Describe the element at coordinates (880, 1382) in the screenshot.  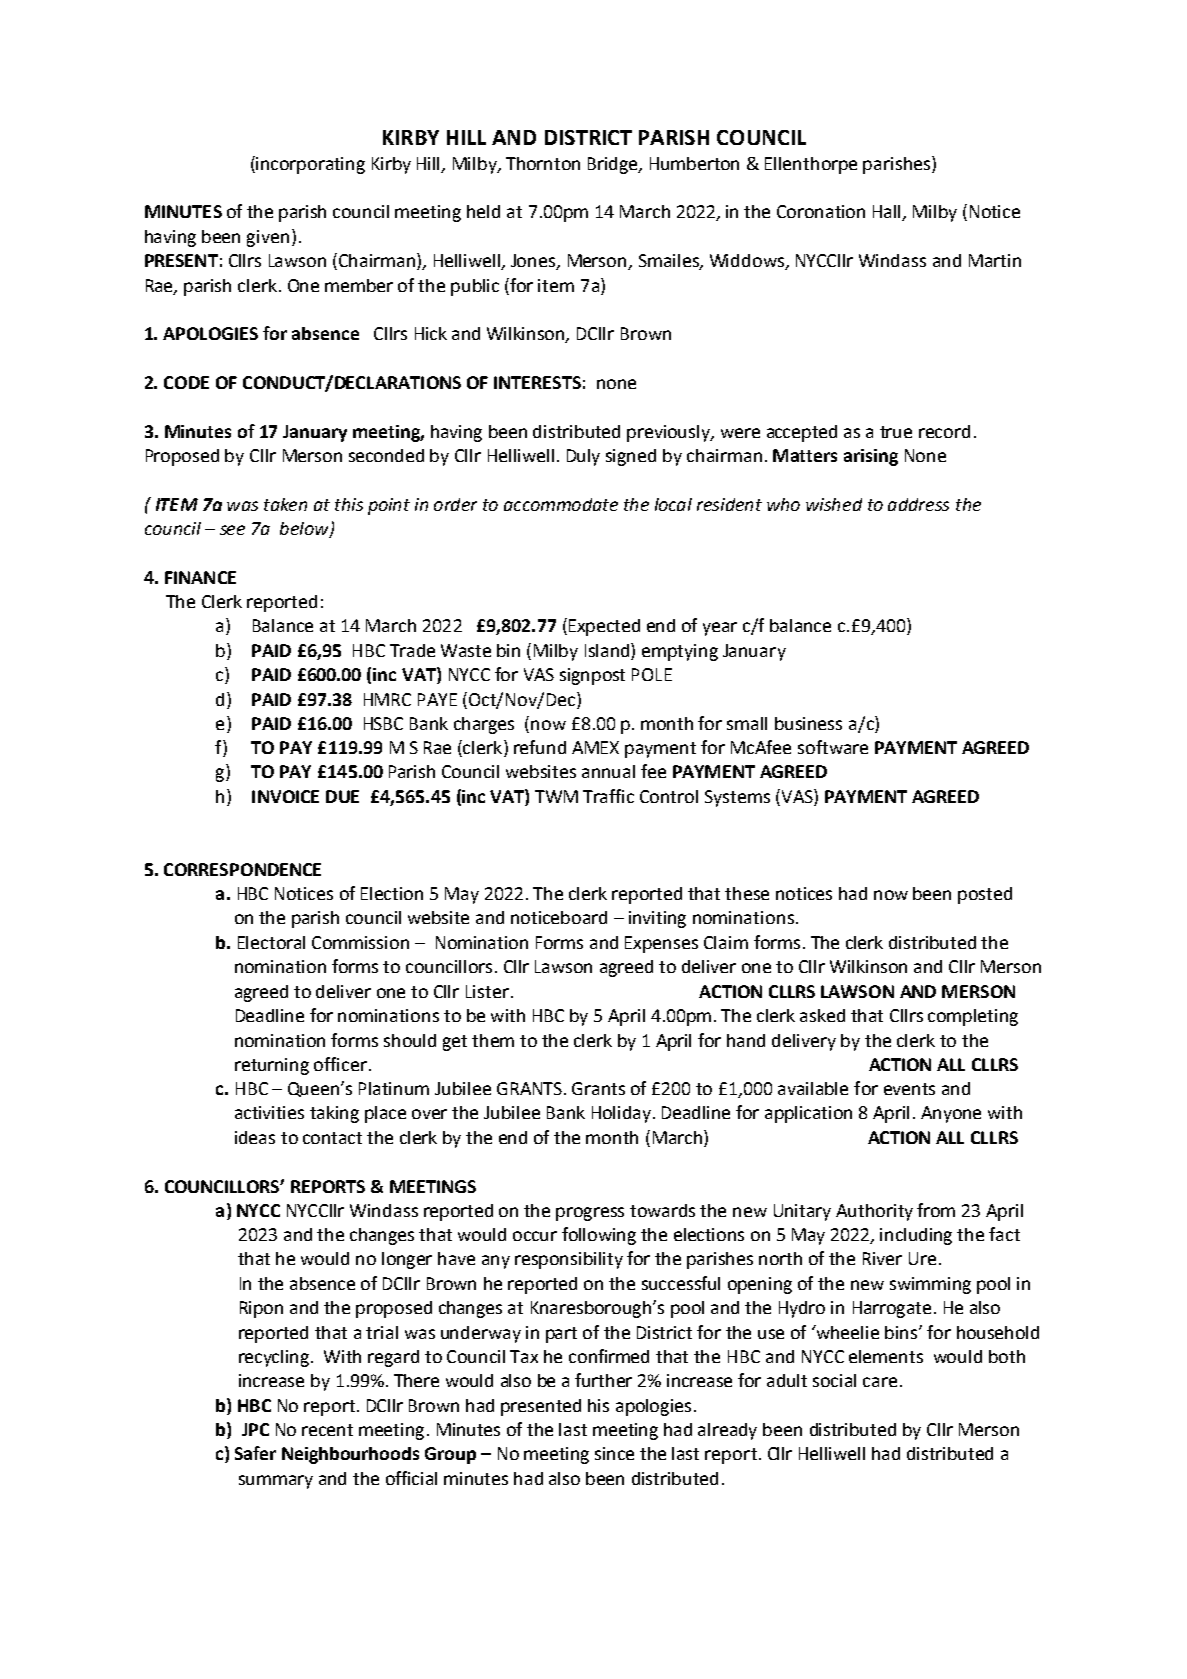
I see `care` at that location.
